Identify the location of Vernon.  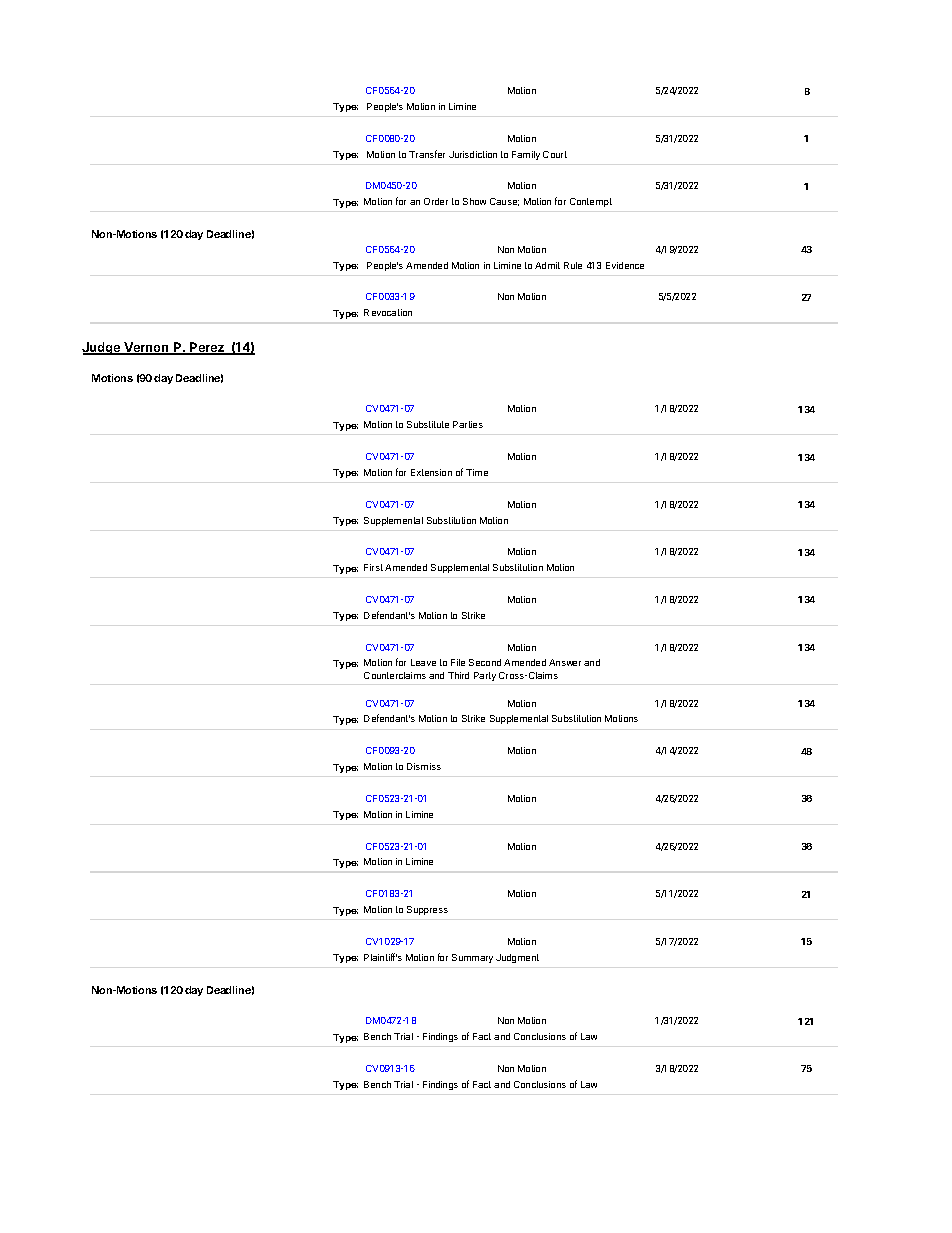
(147, 348).
